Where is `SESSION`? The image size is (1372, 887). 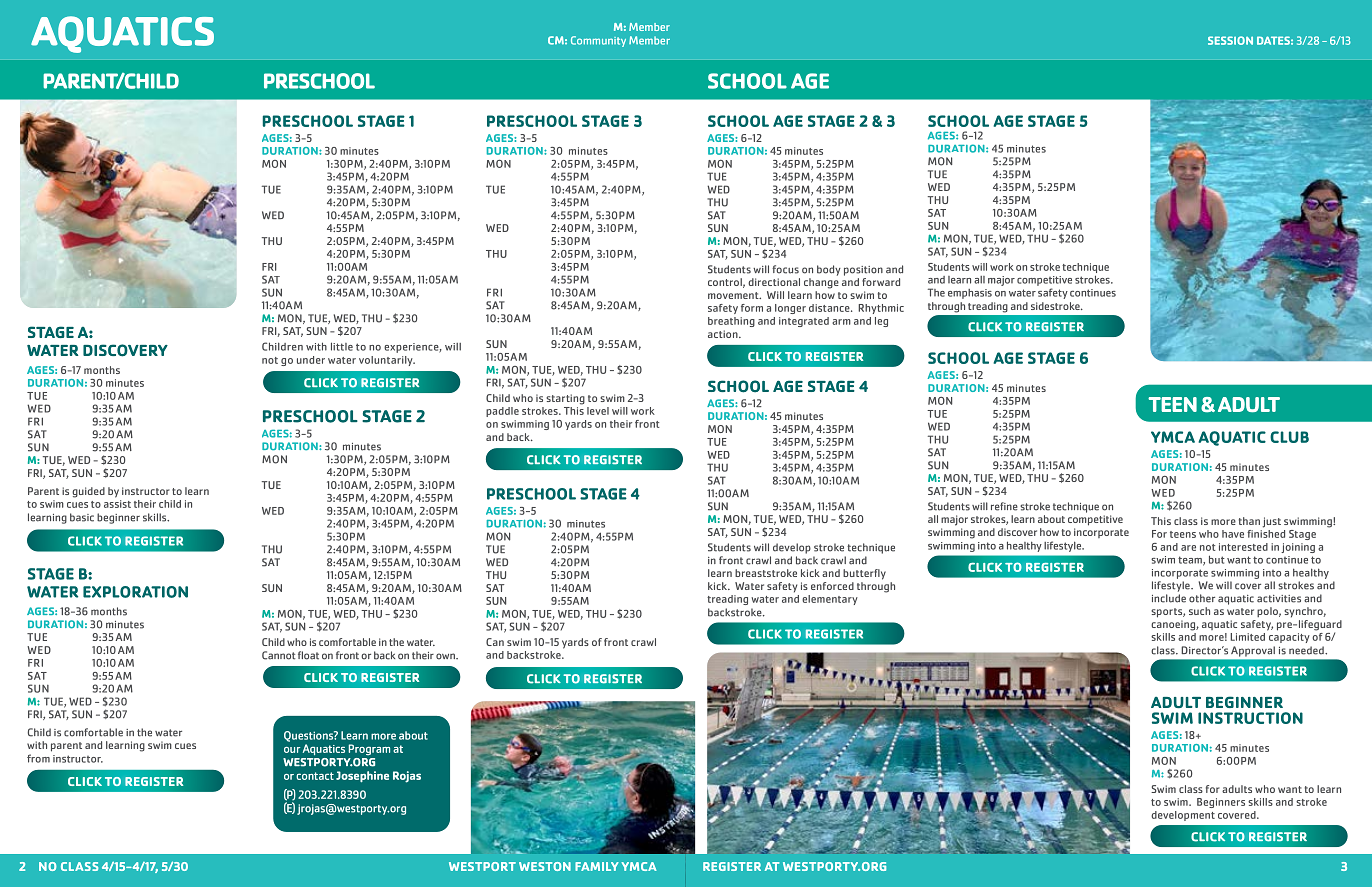 SESSION is located at coordinates (1230, 40).
